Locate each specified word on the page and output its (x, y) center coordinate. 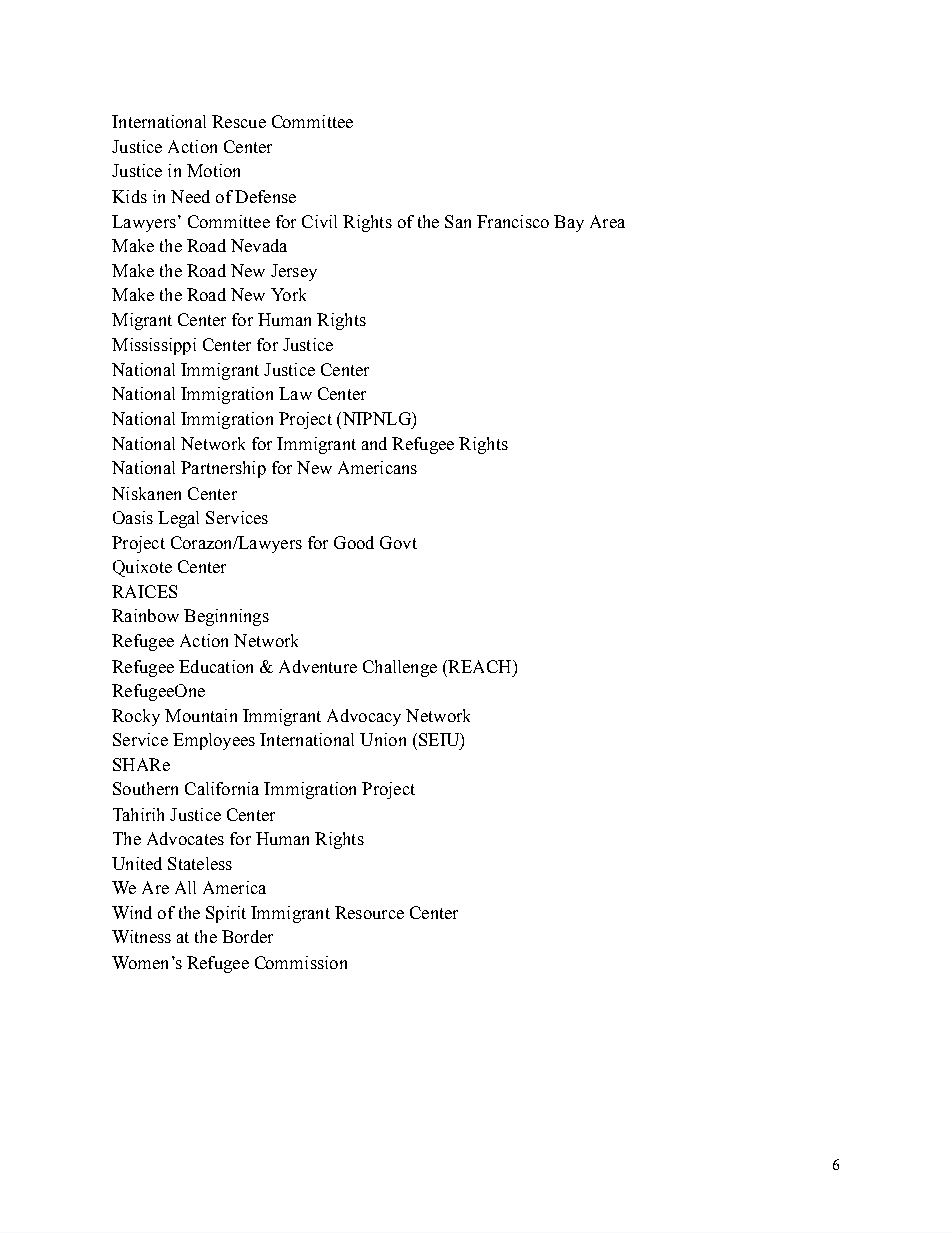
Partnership (223, 469)
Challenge (400, 668)
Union (383, 739)
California (222, 788)
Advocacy (364, 717)
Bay (569, 223)
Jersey (294, 272)
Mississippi (154, 346)
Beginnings (226, 617)
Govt (398, 542)
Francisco (513, 221)
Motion (213, 170)
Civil (319, 221)
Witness (141, 936)
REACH (480, 666)
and (374, 443)
